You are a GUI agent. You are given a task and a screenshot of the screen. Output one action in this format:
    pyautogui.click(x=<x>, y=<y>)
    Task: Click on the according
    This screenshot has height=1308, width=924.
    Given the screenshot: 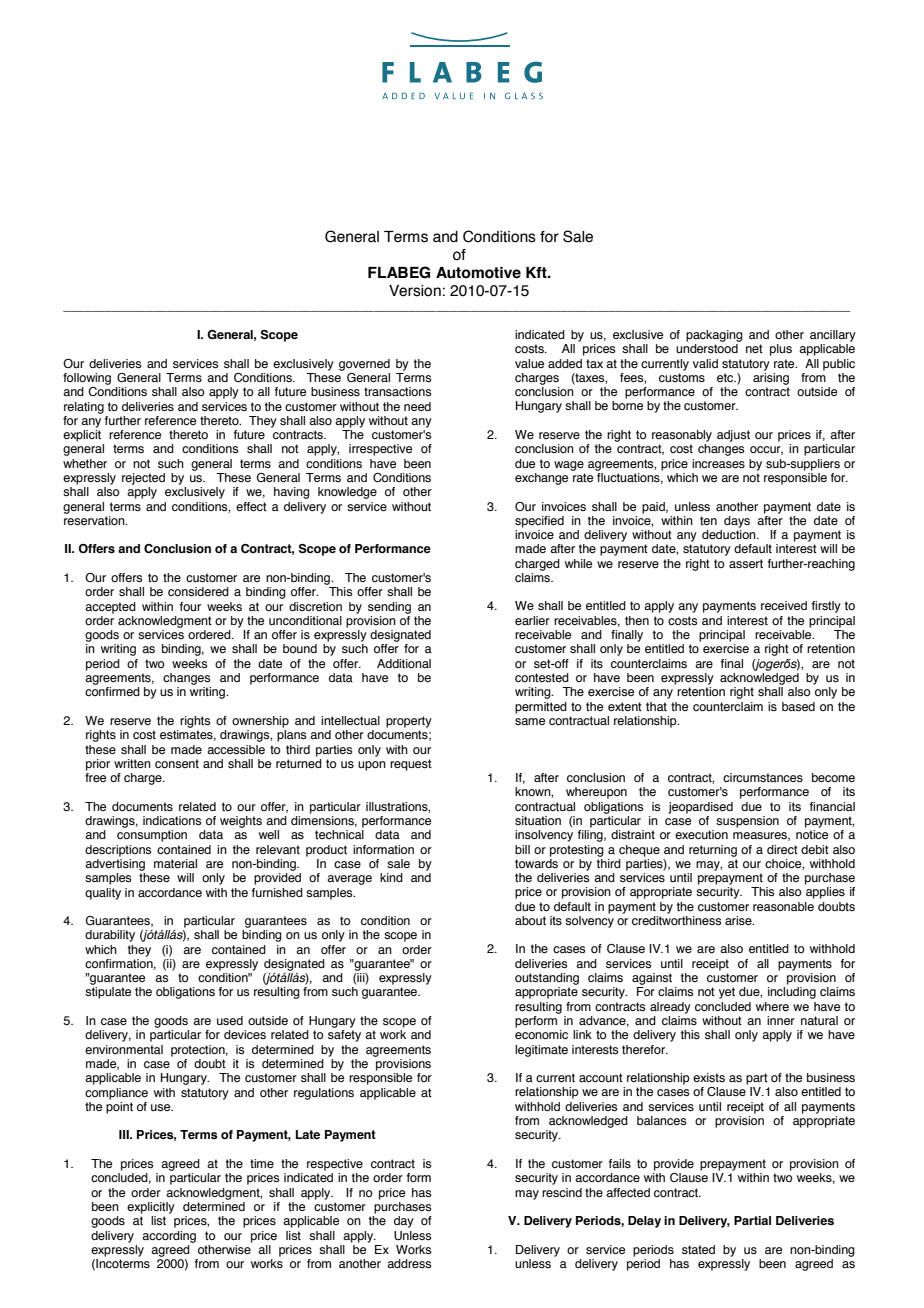 What is the action you would take?
    pyautogui.click(x=169, y=1237)
